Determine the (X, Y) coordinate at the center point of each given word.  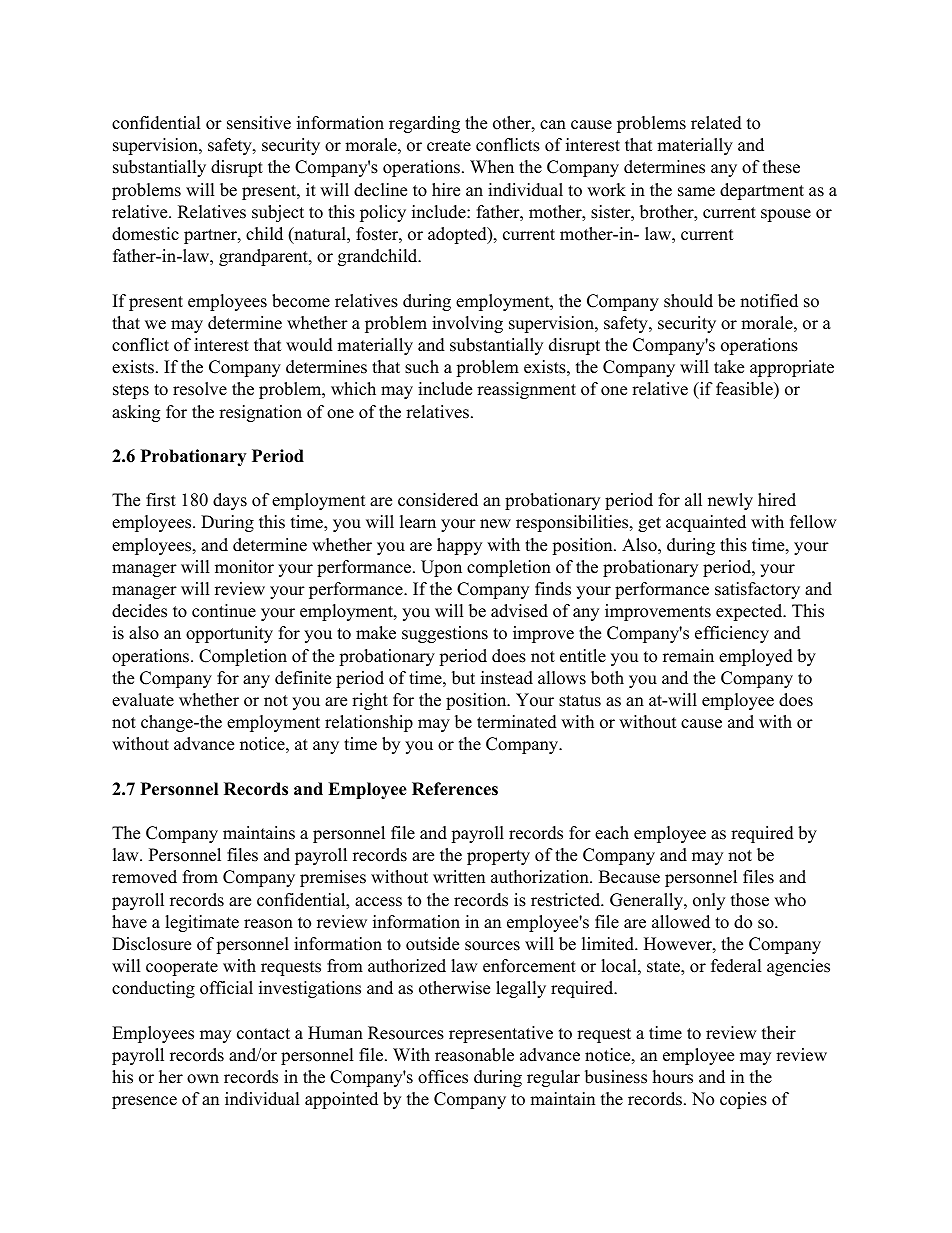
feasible (745, 390)
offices (443, 1077)
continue (224, 611)
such (422, 367)
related (716, 123)
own (203, 1079)
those (750, 900)
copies (743, 1100)
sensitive (259, 123)
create (449, 146)
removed (144, 877)
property (498, 857)
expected (750, 612)
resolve (200, 389)
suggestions (445, 634)
